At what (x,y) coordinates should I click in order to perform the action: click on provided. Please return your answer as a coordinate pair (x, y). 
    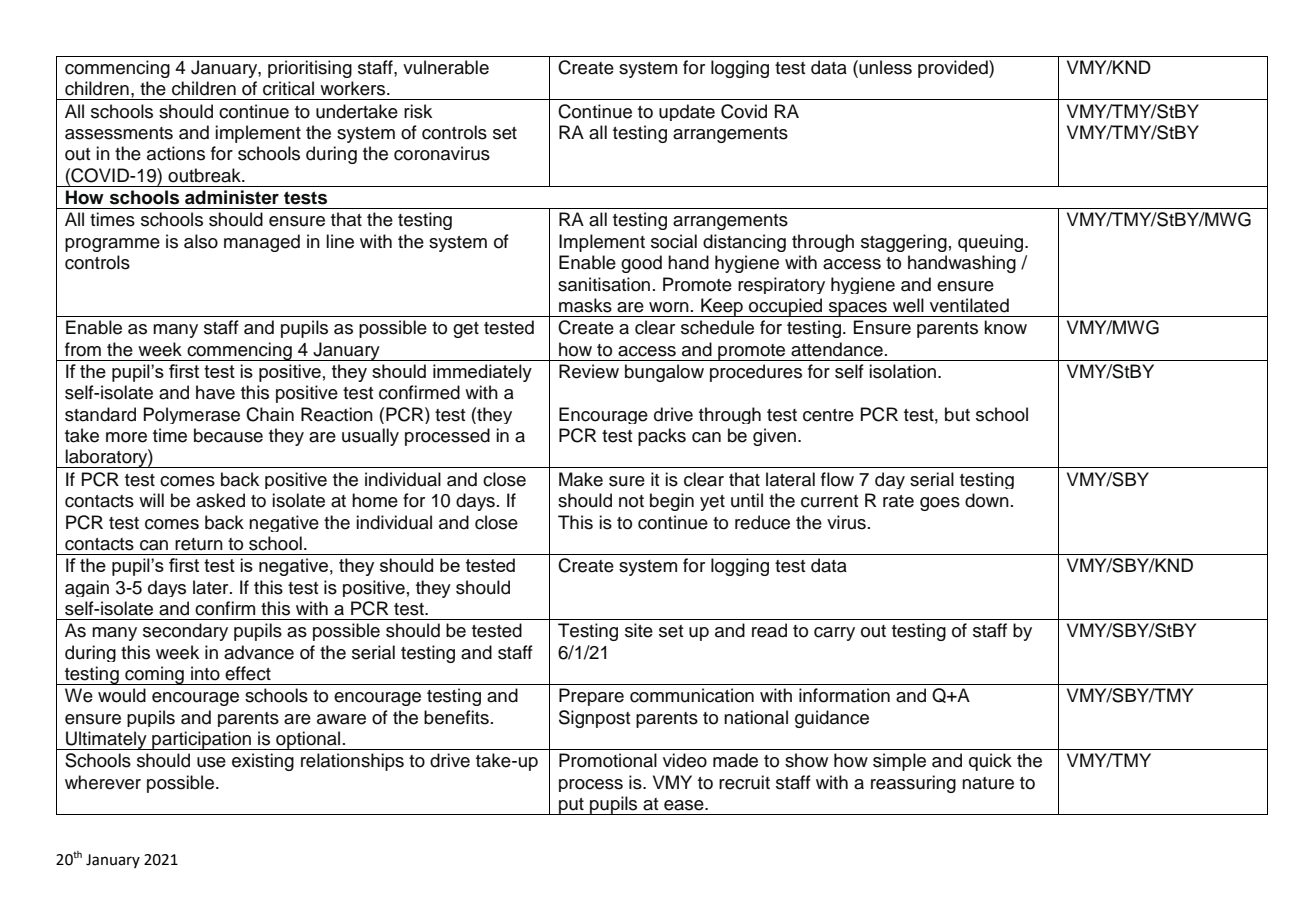
    Looking at the image, I should click on (954, 69).
